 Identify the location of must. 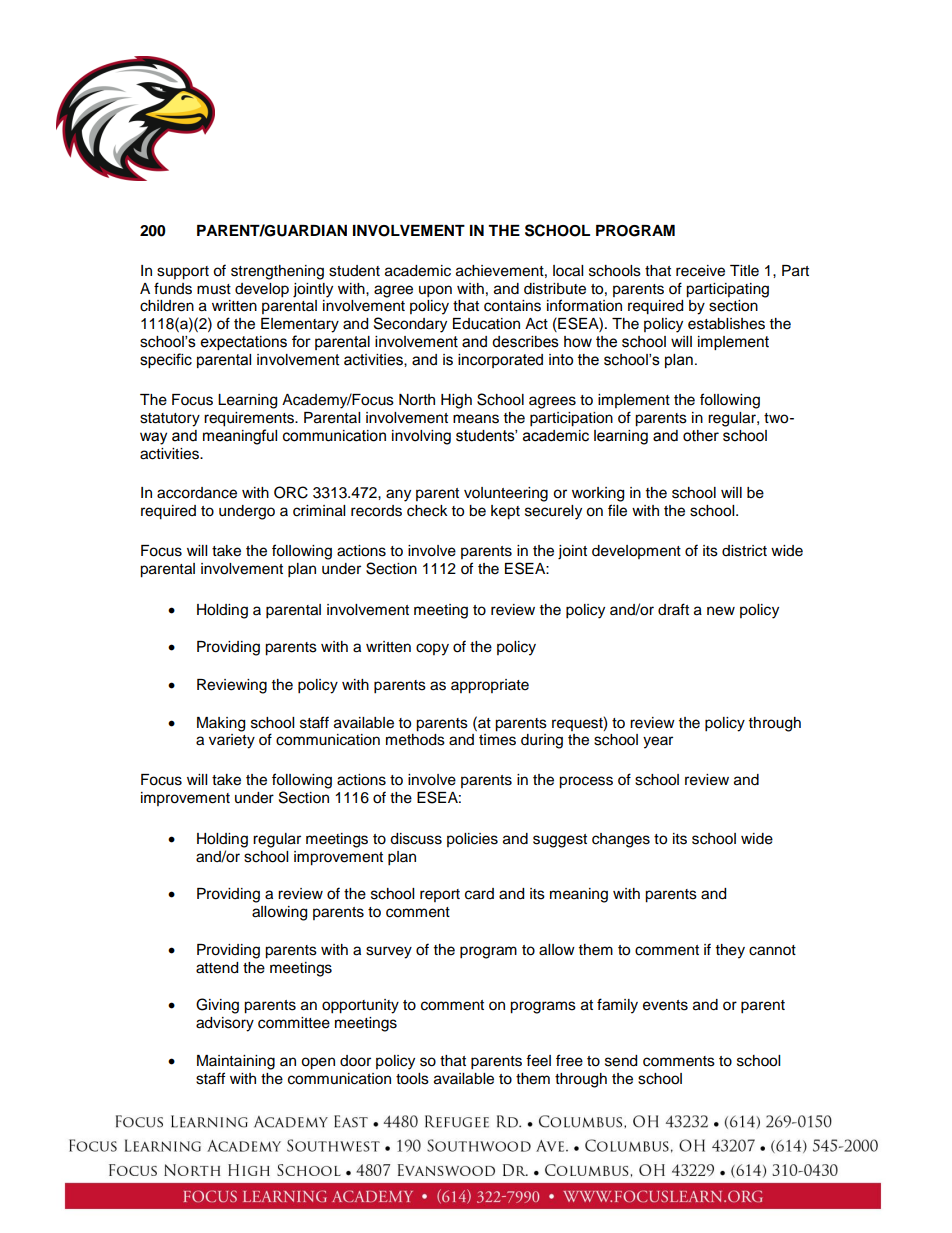
(214, 289).
